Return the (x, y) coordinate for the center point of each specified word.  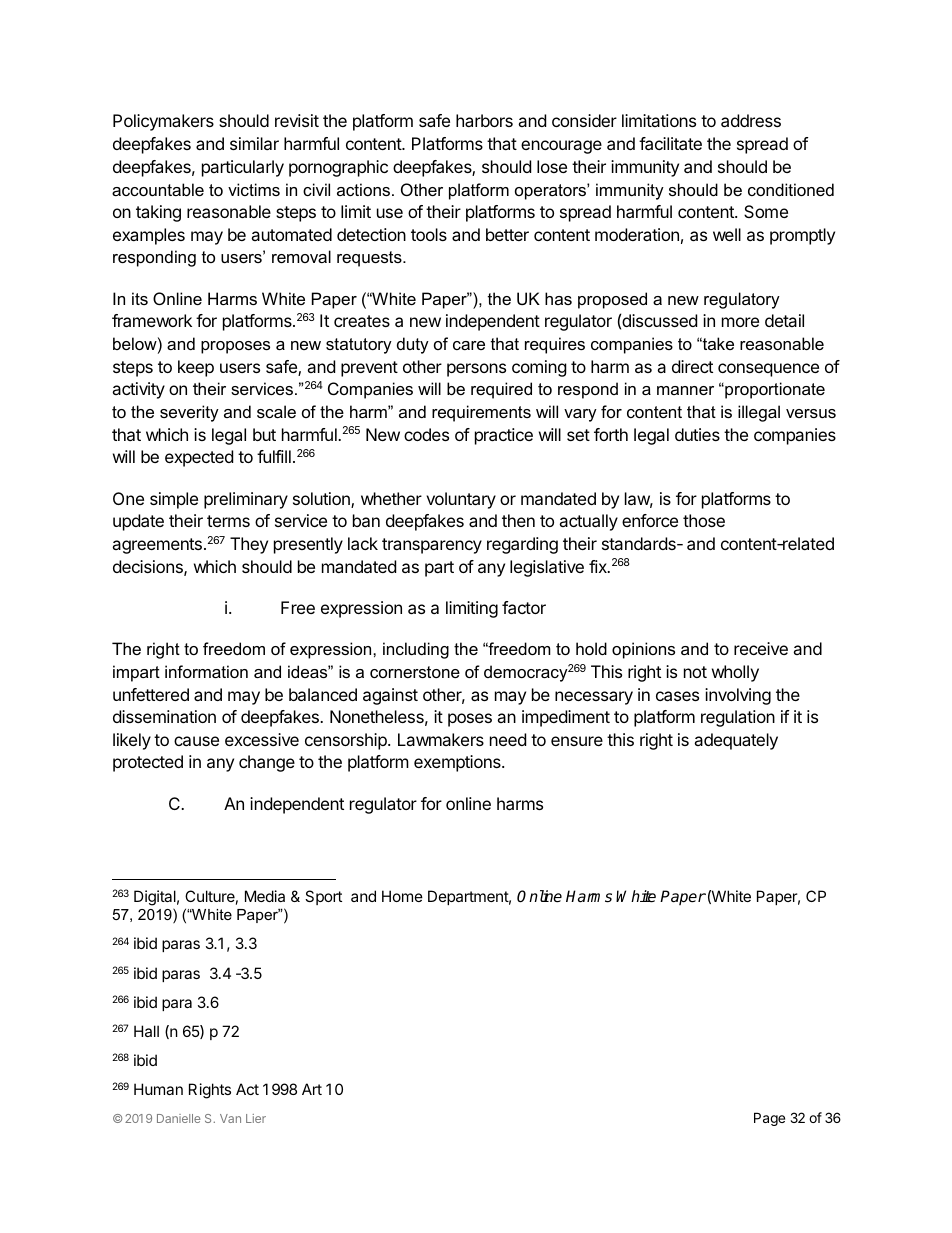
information (206, 671)
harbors (484, 120)
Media (265, 896)
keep (196, 368)
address (751, 120)
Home (402, 896)
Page (769, 1119)
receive (761, 648)
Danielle (179, 1118)
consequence (768, 370)
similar (254, 143)
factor (524, 607)
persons (476, 370)
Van (230, 1118)
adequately (736, 741)
